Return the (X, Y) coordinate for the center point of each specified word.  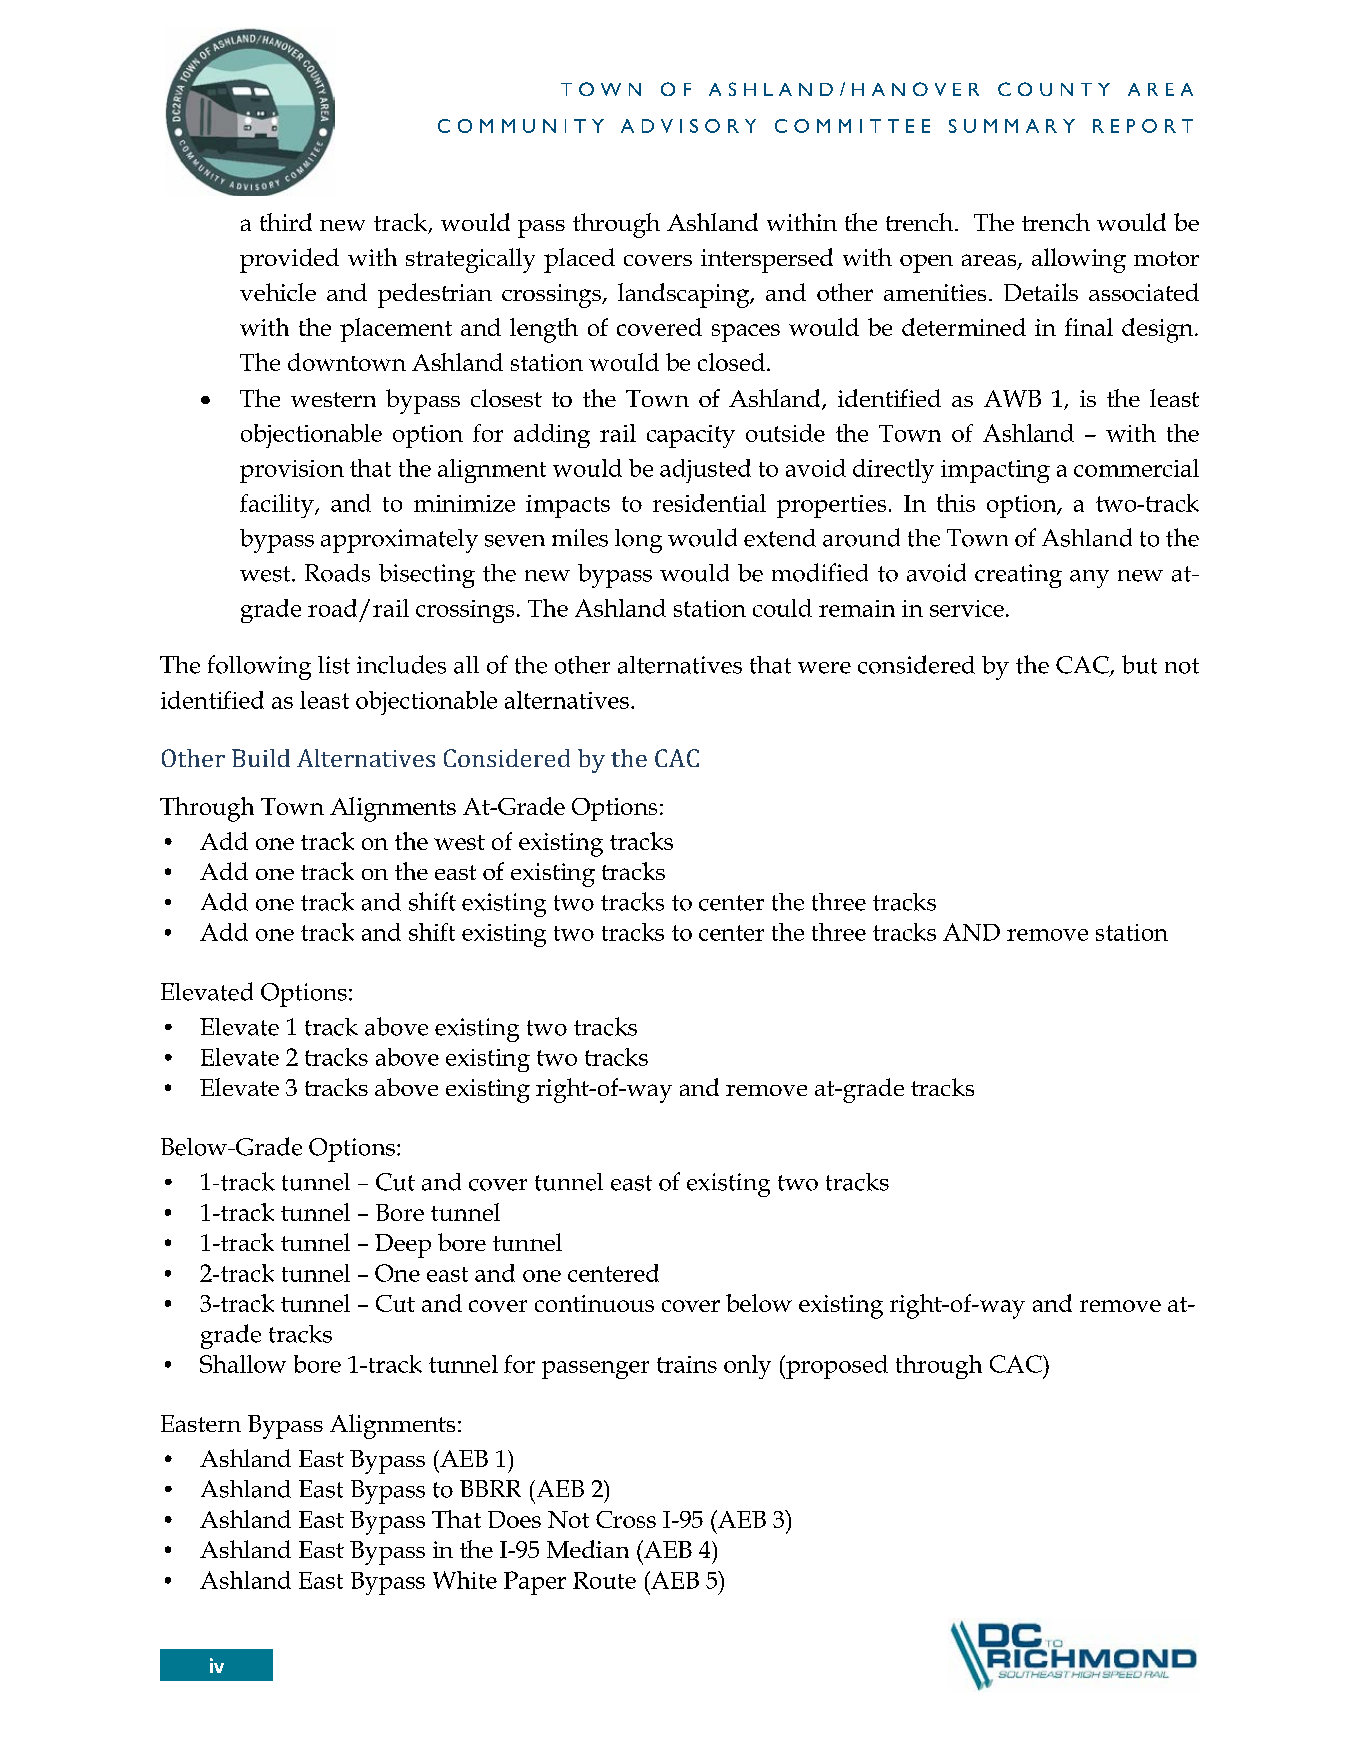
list (334, 665)
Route (604, 1580)
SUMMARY (1012, 126)
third (286, 222)
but (1139, 664)
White (465, 1580)
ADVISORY (688, 126)
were (824, 668)
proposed (836, 1367)
